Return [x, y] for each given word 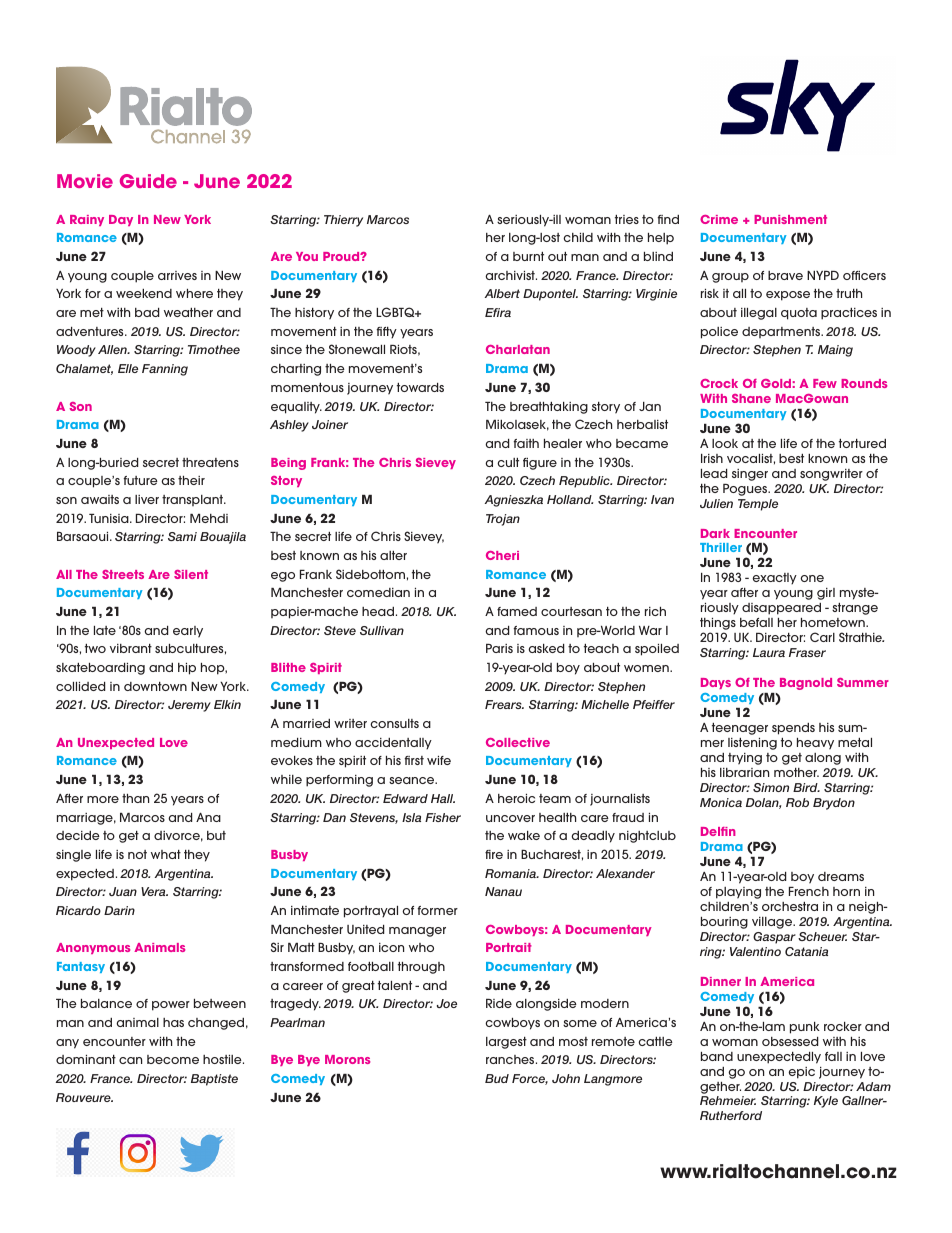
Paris [499, 648]
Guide [148, 181]
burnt [528, 256]
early [188, 632]
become [173, 1059]
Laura [769, 652]
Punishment [790, 219]
